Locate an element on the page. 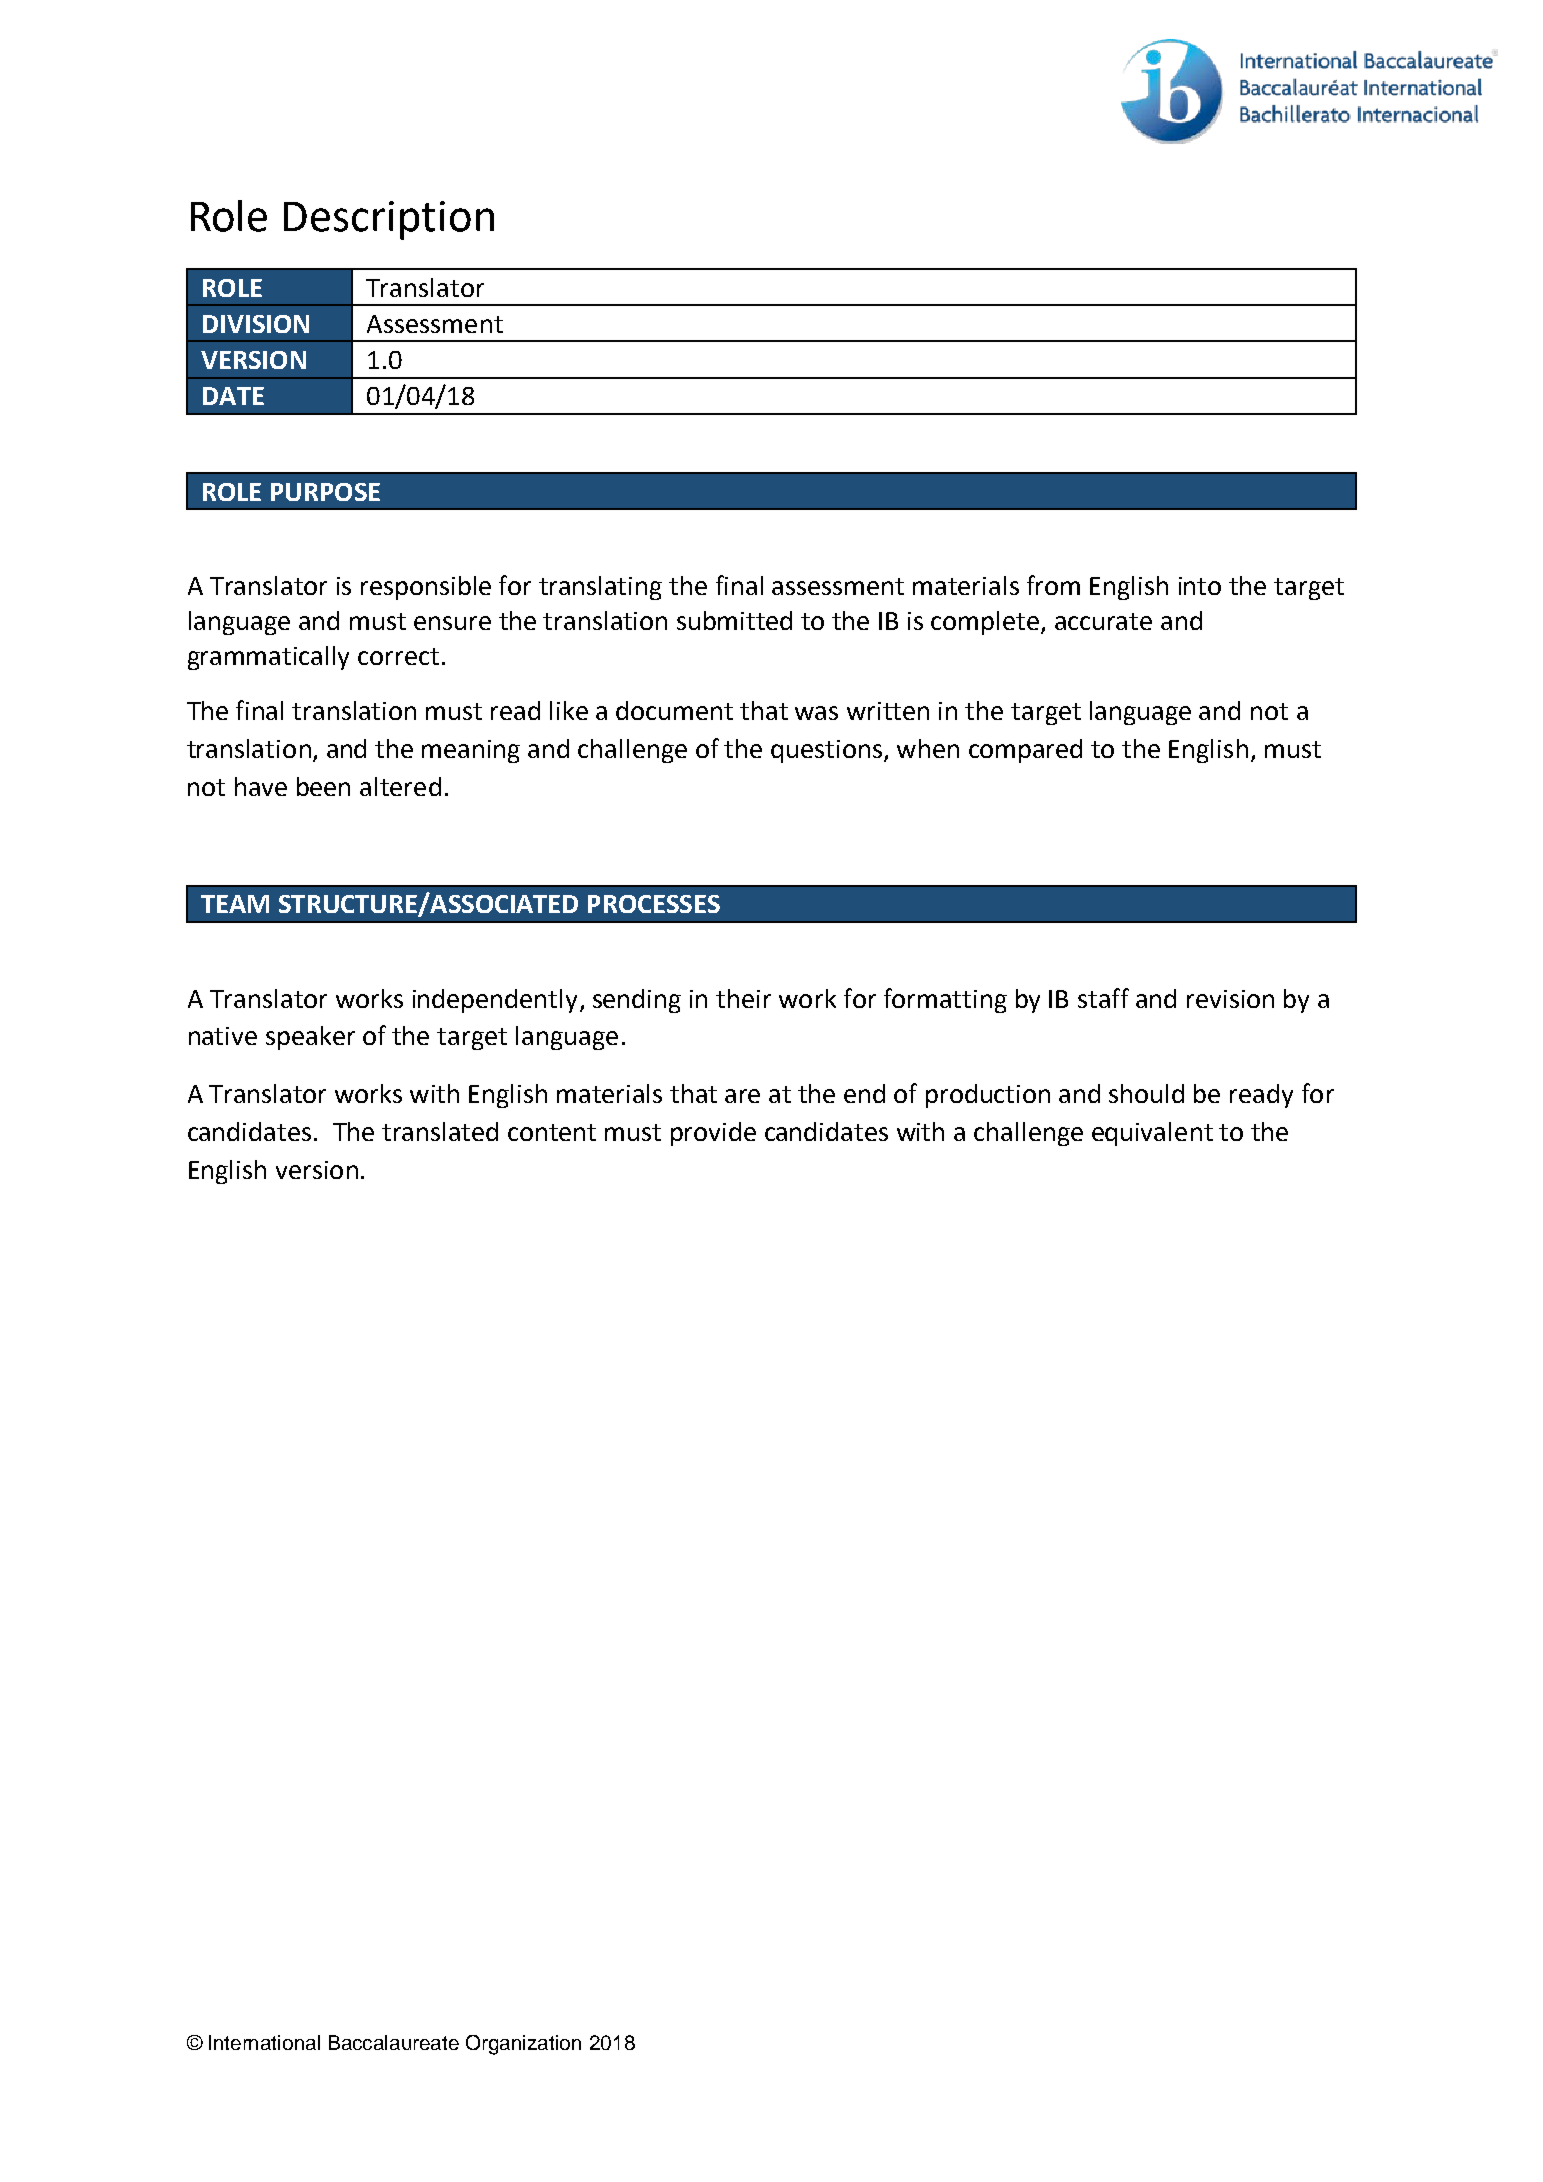  International is located at coordinates (264, 2042).
